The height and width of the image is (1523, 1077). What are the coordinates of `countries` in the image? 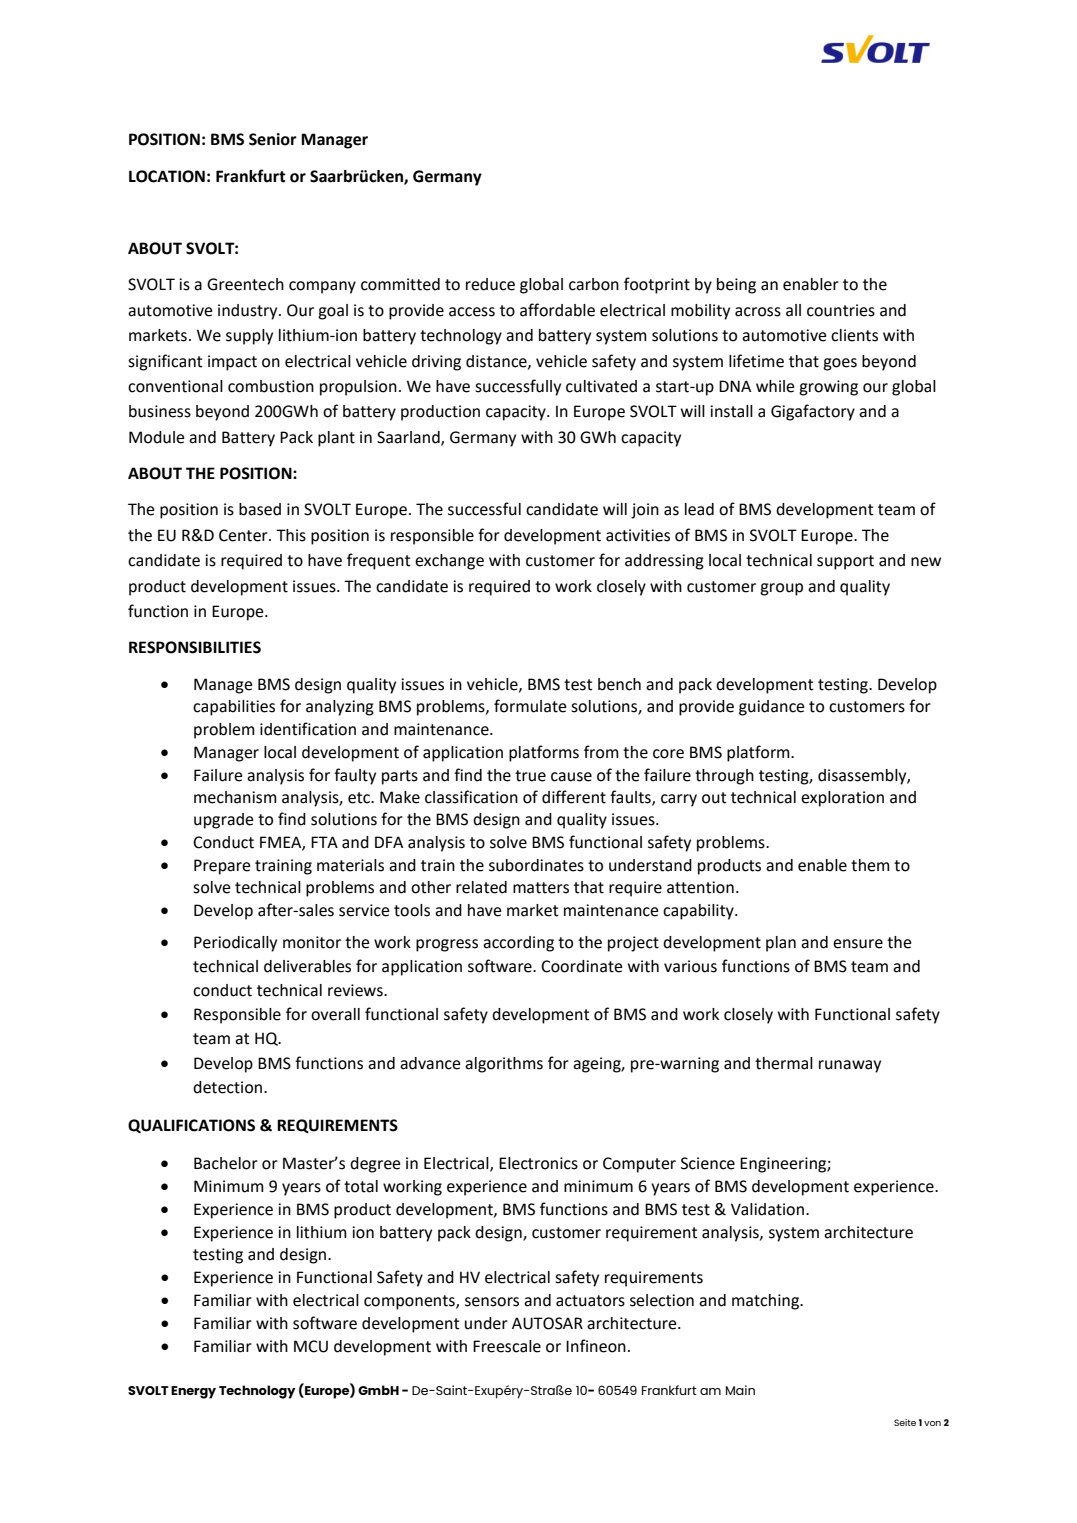 It's located at (841, 310).
